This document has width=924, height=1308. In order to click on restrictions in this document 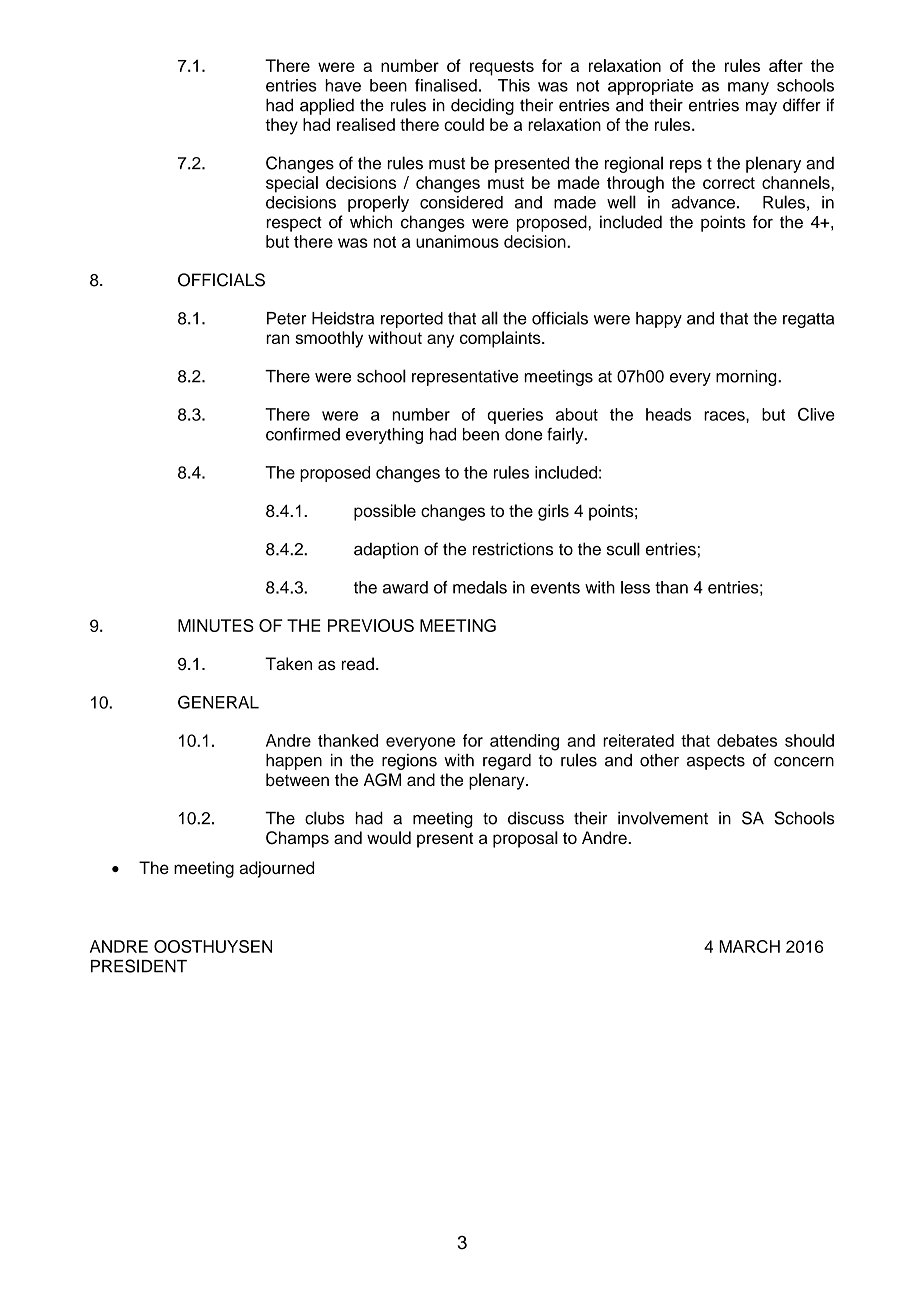, I will do `click(513, 549)`.
